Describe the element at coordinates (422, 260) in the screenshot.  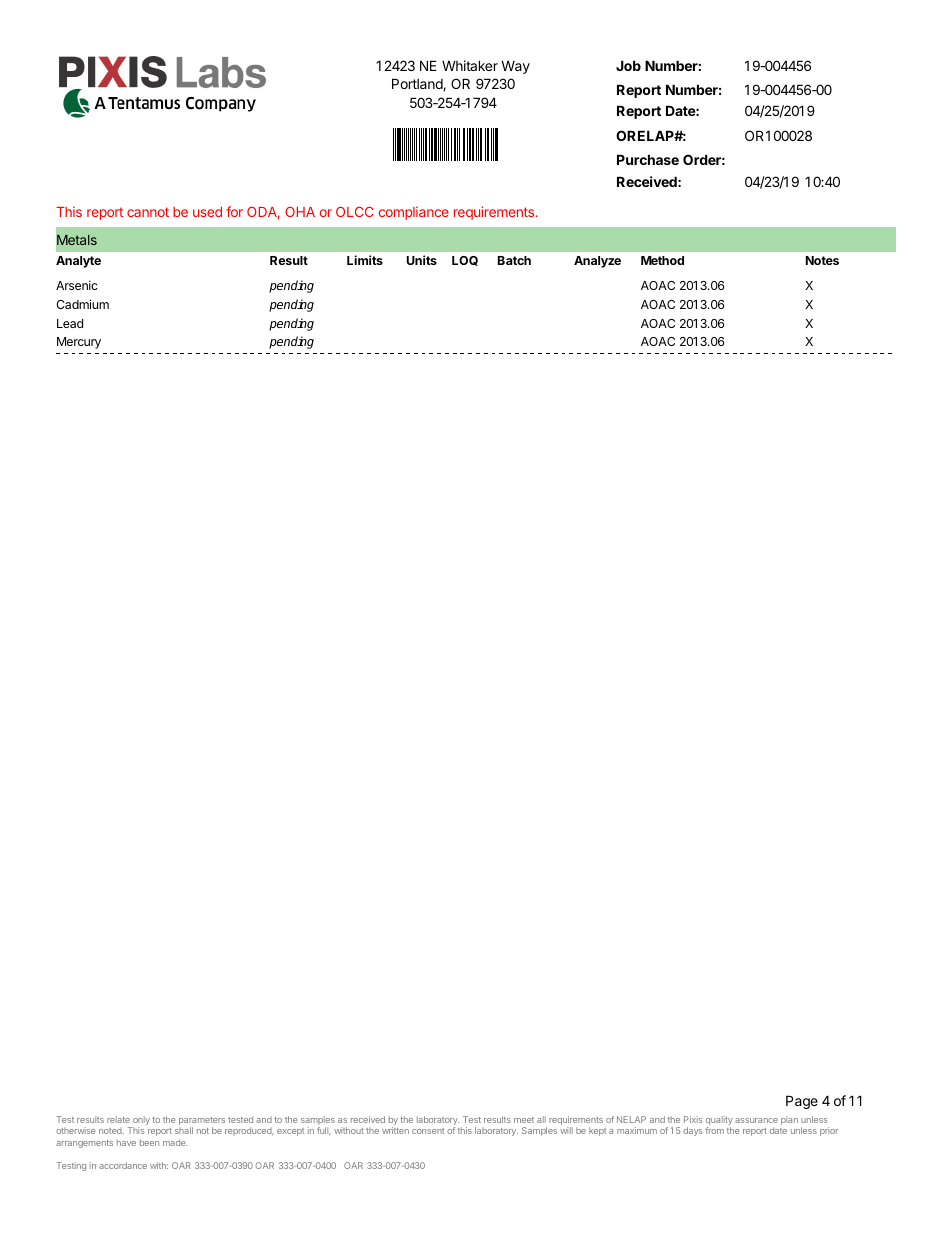
I see `Units` at that location.
